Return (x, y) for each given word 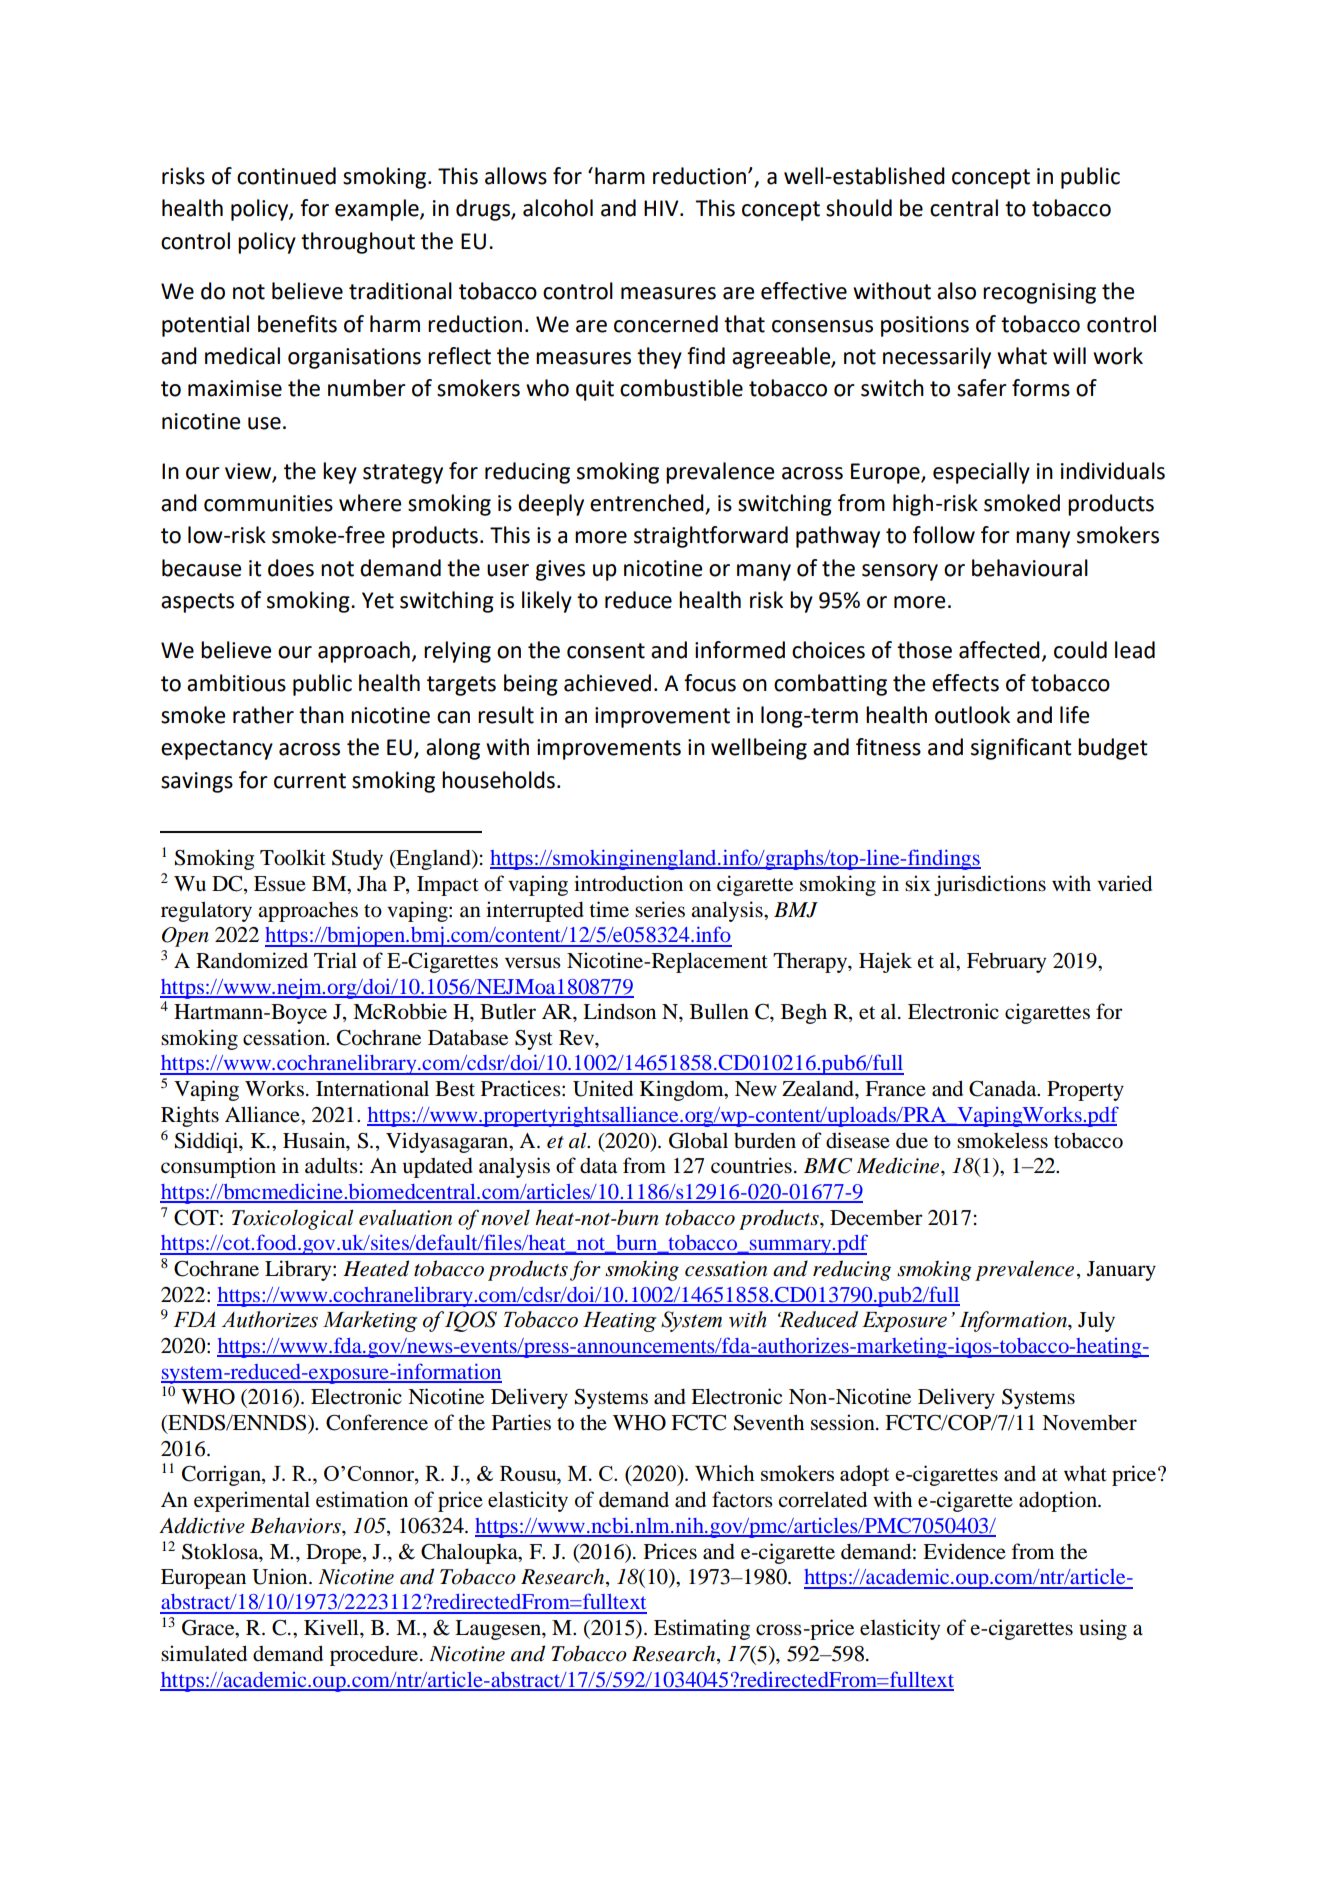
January (1121, 1271)
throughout (358, 243)
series (660, 909)
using (1103, 1629)
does (291, 568)
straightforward (711, 537)
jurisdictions (990, 885)
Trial (335, 960)
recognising (1039, 293)
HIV (662, 208)
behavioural (1030, 568)
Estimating (702, 1629)
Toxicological (293, 1219)
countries (751, 1165)
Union (281, 1576)
